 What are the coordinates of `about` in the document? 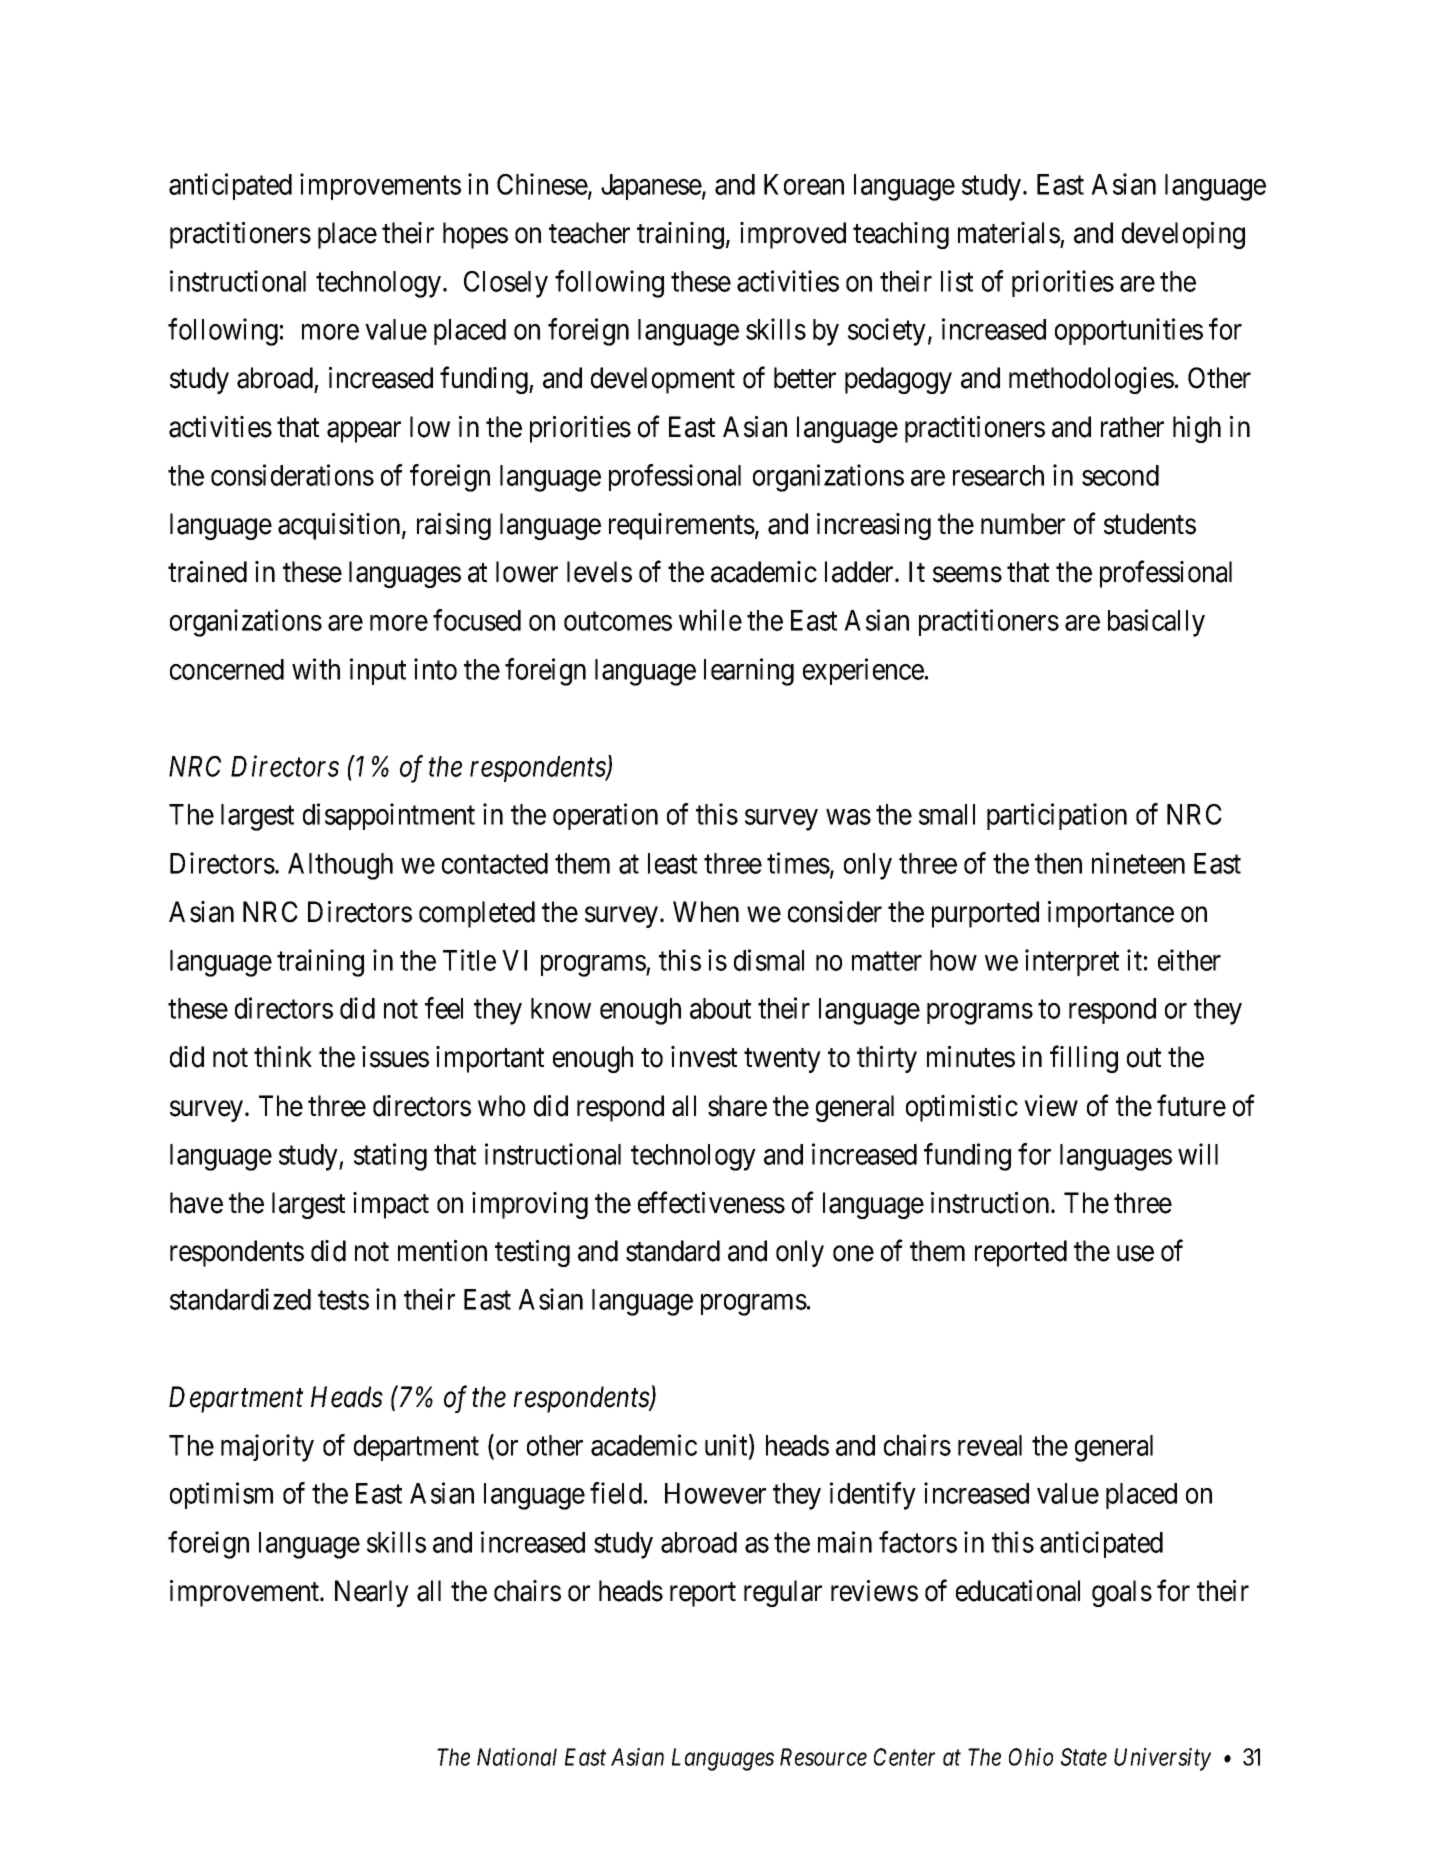 It's located at (720, 1008).
